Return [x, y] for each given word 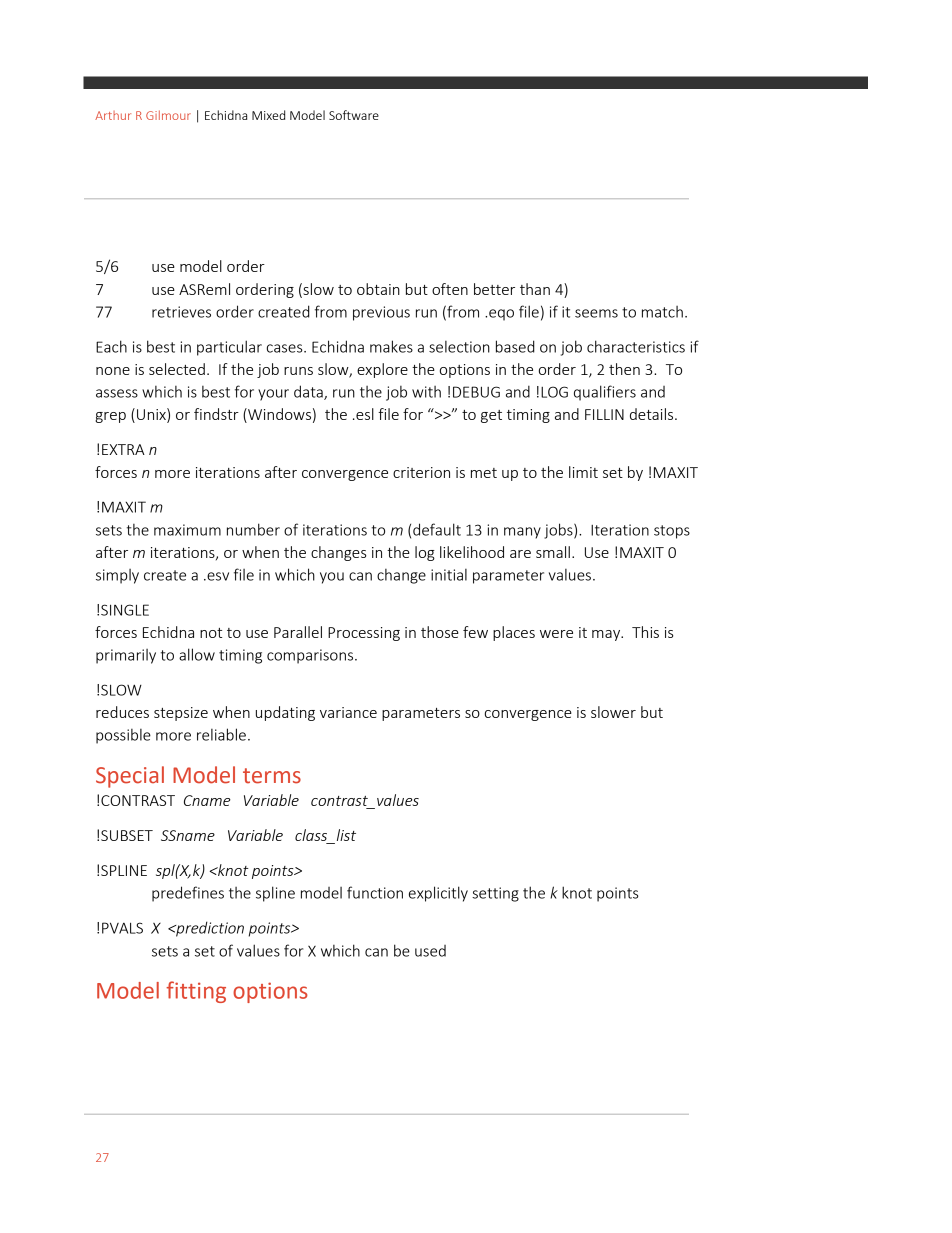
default [437, 529]
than [535, 289]
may [607, 635]
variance [348, 712]
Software [354, 115]
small [553, 552]
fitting [196, 992]
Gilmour [168, 115]
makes [391, 346]
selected [177, 369]
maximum [187, 530]
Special [130, 777]
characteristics [636, 346]
